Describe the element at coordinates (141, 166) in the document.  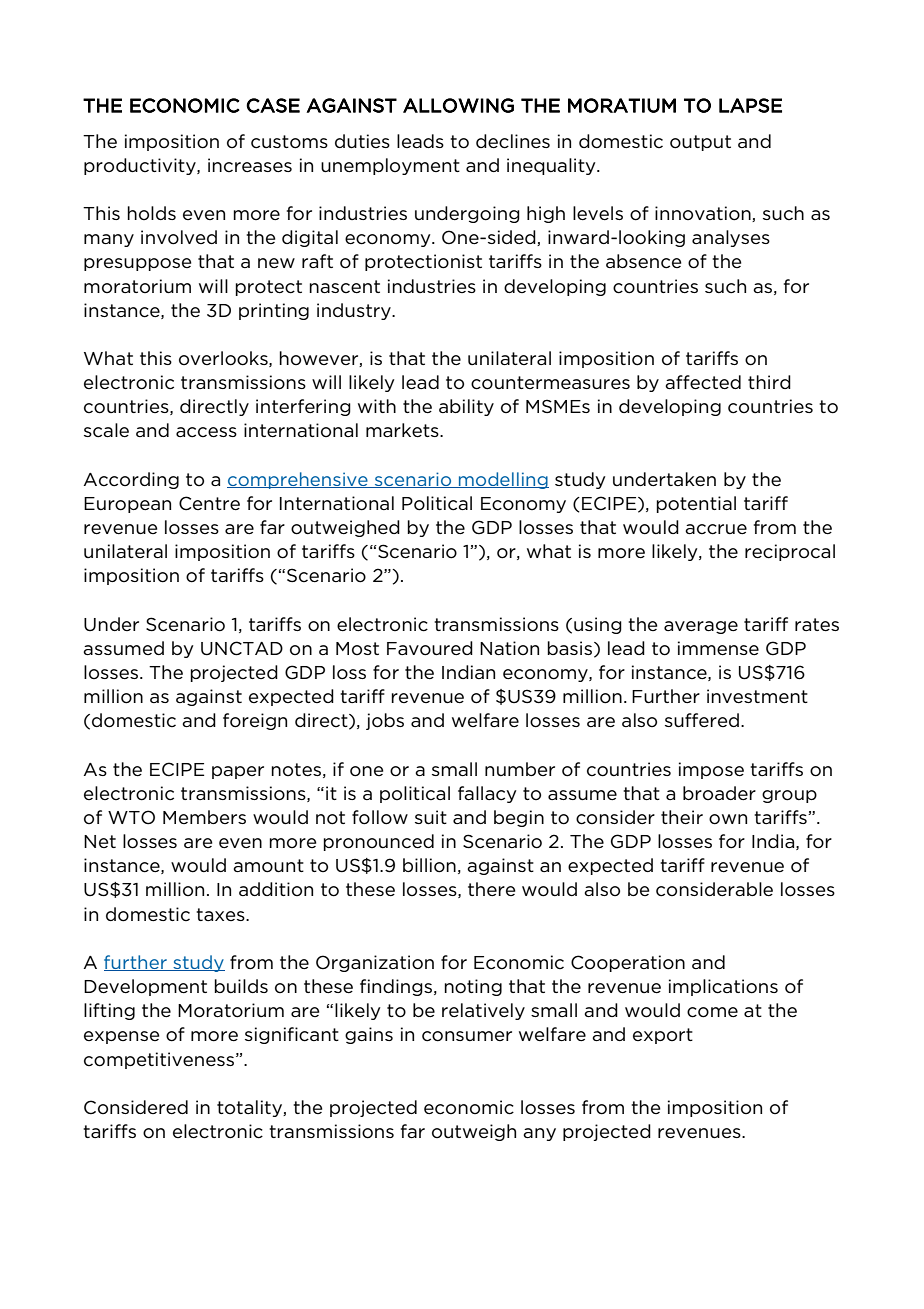
I see `productivity` at that location.
